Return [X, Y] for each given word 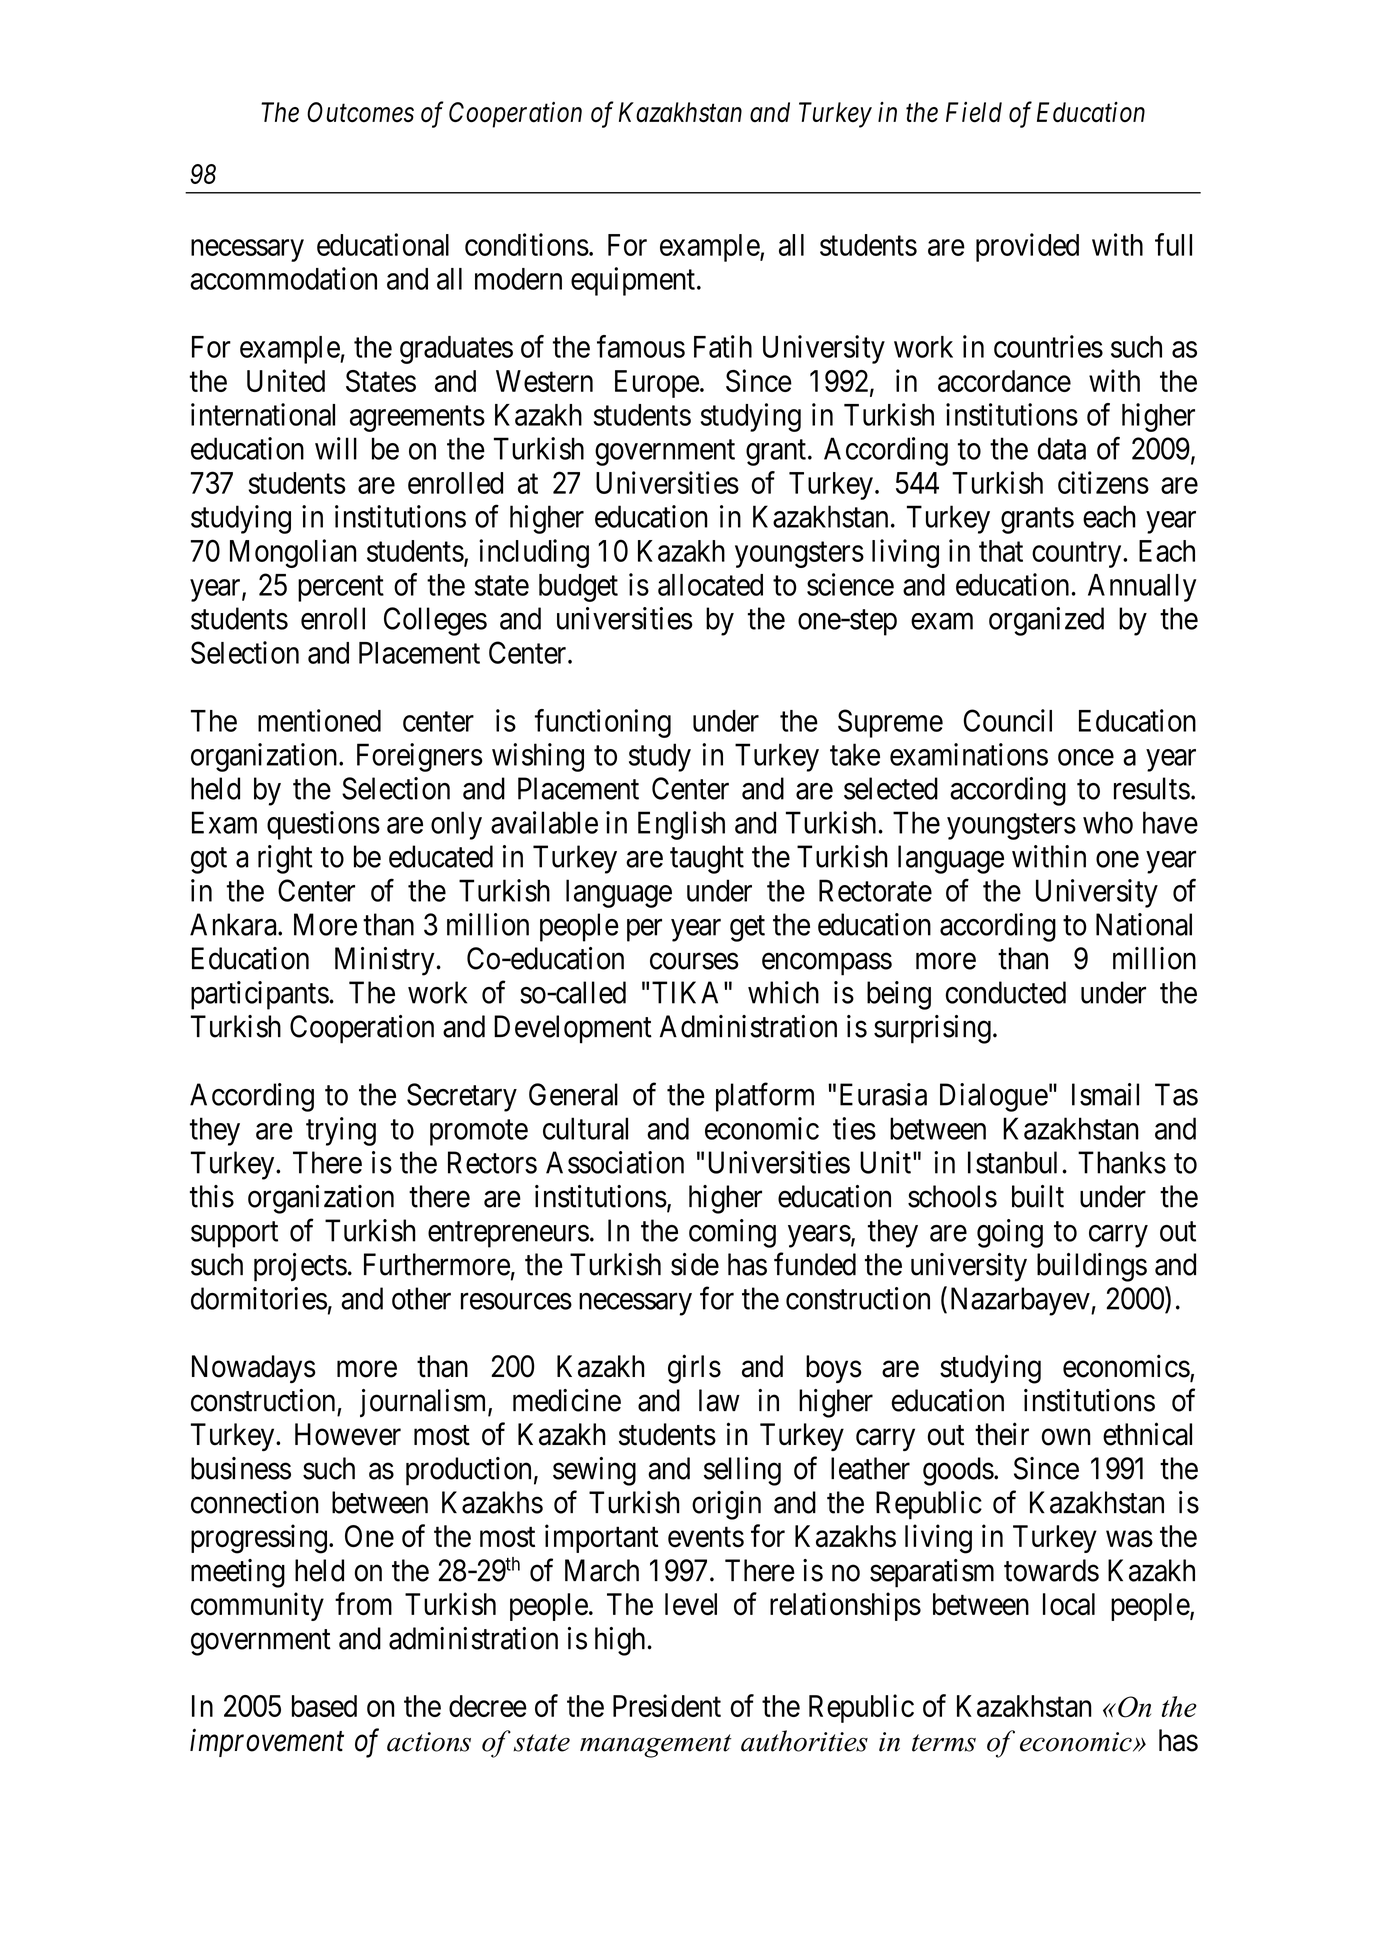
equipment [633, 281]
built [1038, 1196]
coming [732, 1233]
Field [974, 112]
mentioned [319, 720]
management [656, 1746]
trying [341, 1131]
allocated [710, 585]
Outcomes [360, 112]
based [324, 1706]
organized [1046, 621]
